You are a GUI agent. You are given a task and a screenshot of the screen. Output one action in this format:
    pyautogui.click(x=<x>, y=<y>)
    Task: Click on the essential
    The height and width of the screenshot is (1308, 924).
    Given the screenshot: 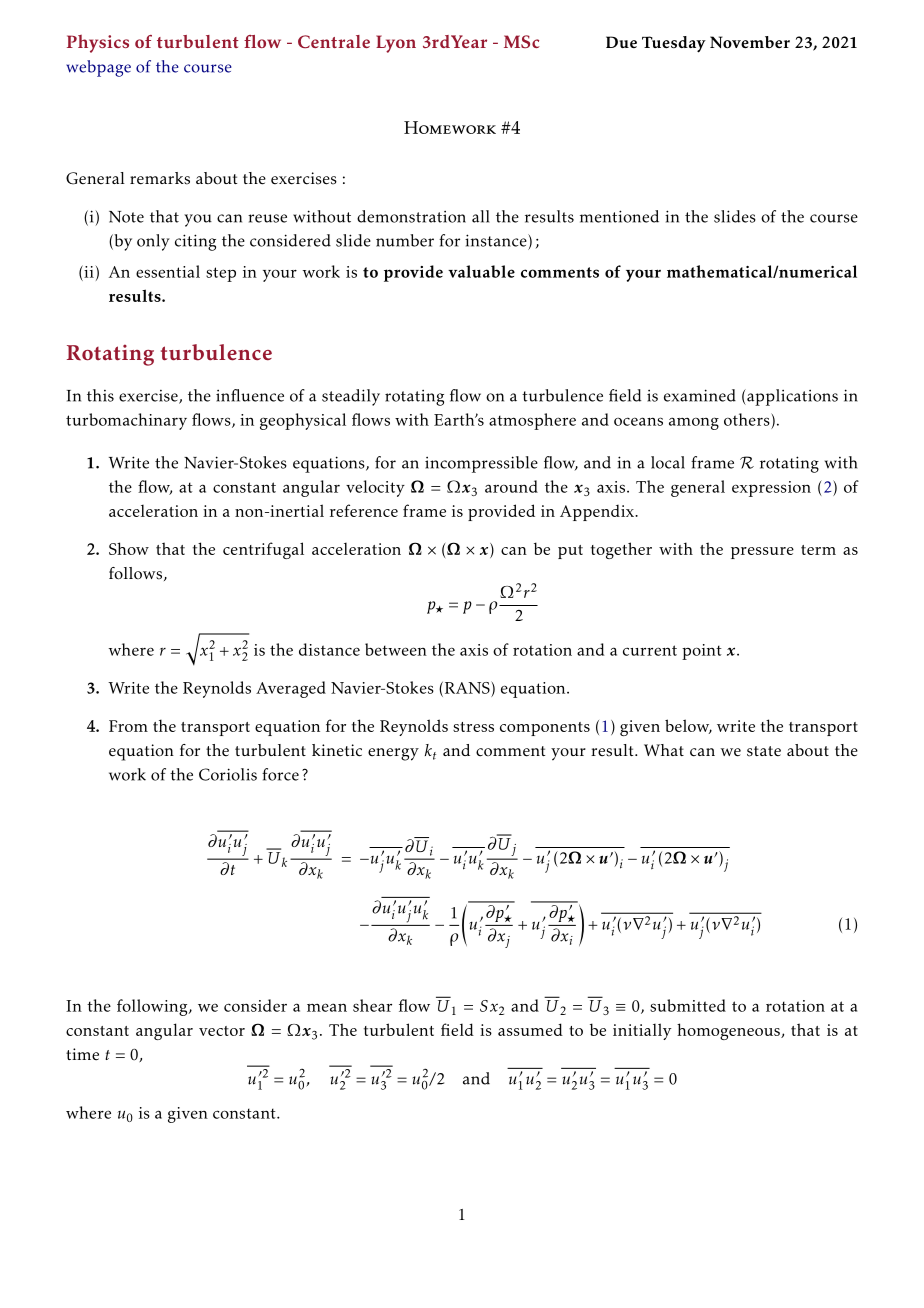 What is the action you would take?
    pyautogui.click(x=168, y=271)
